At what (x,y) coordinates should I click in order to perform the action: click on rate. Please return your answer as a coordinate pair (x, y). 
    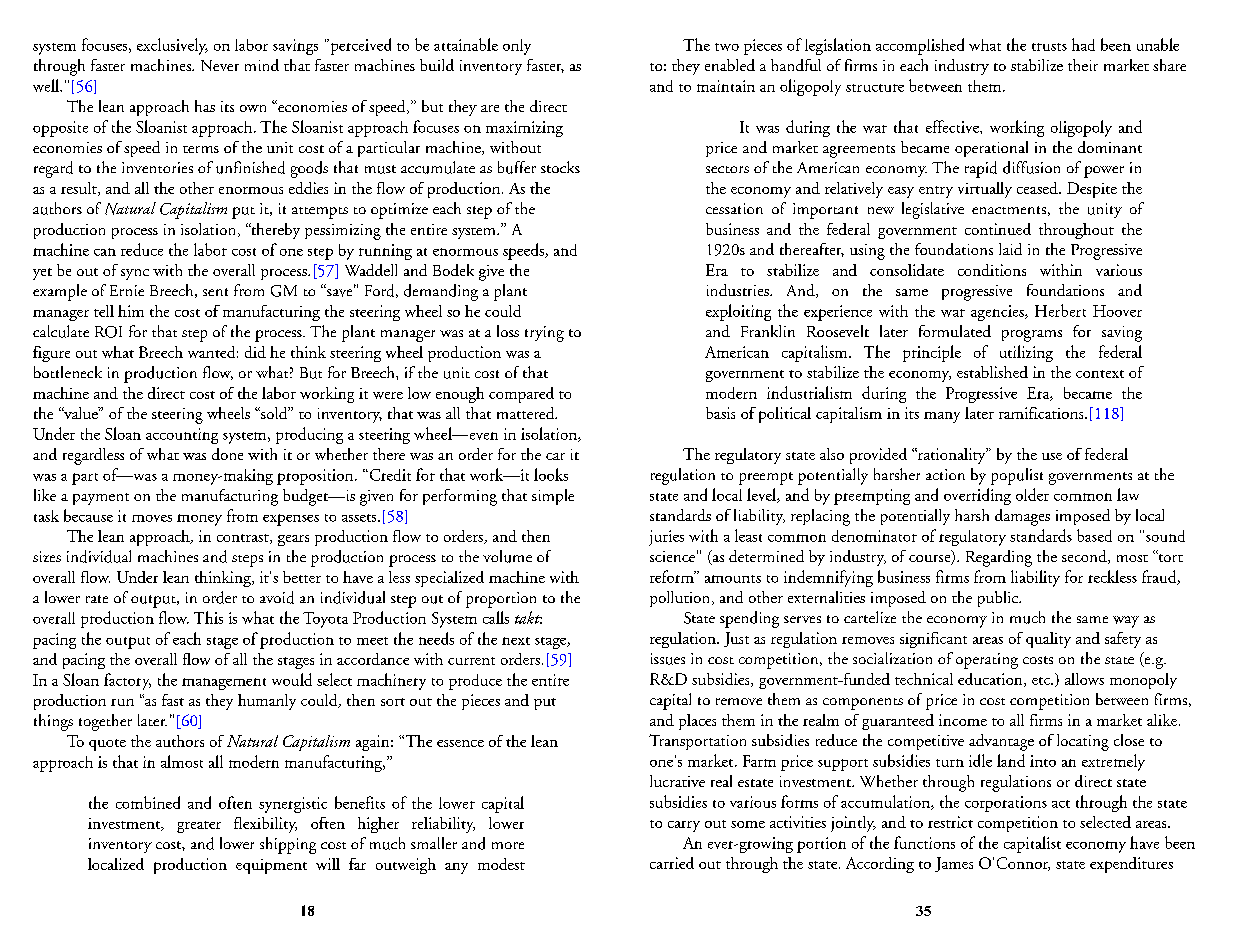
    Looking at the image, I should click on (97, 599).
